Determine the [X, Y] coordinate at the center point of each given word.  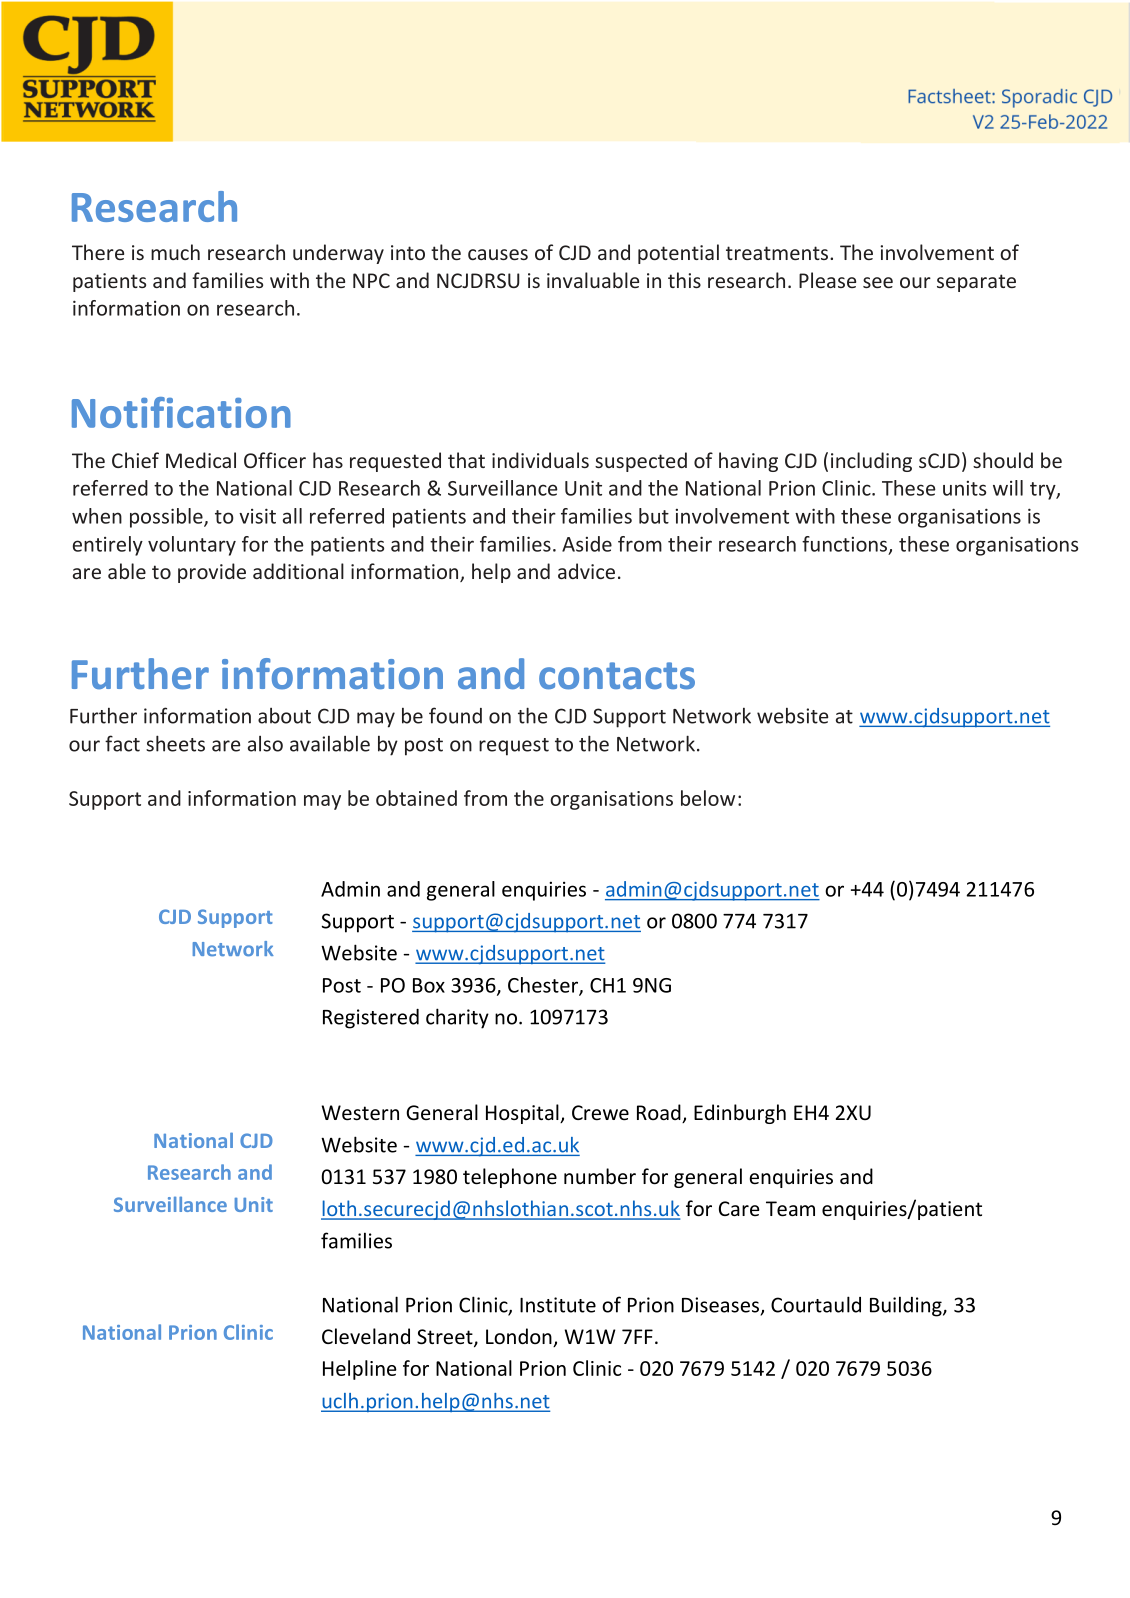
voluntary [192, 546]
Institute [558, 1305]
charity [457, 1018]
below [708, 798]
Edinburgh [740, 1114]
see [878, 282]
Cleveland [366, 1336]
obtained [416, 798]
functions [846, 545]
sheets [175, 743]
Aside [587, 544]
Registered [371, 1019]
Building [907, 1306]
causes [498, 254]
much [175, 252]
